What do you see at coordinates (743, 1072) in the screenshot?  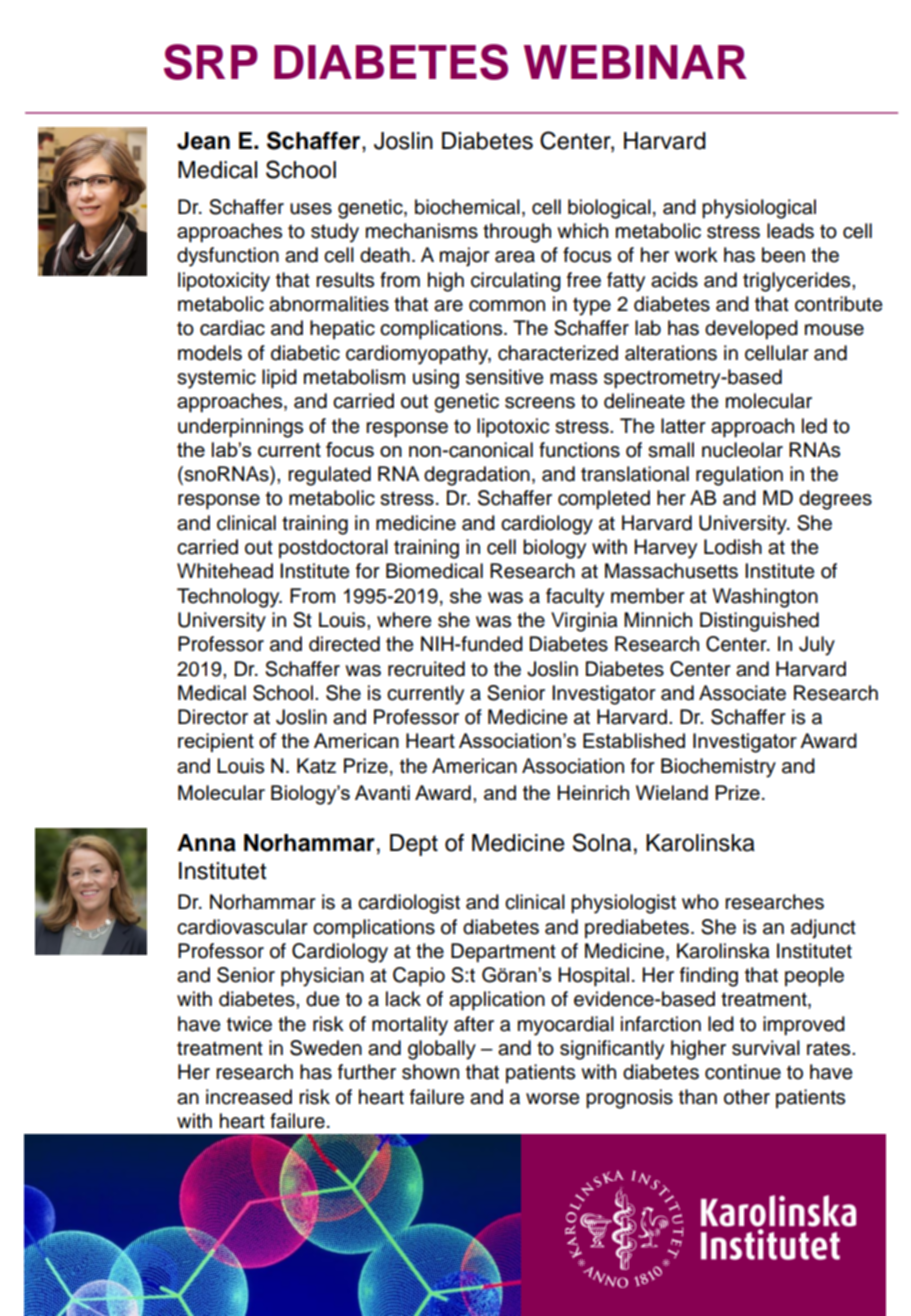 I see `continue` at bounding box center [743, 1072].
